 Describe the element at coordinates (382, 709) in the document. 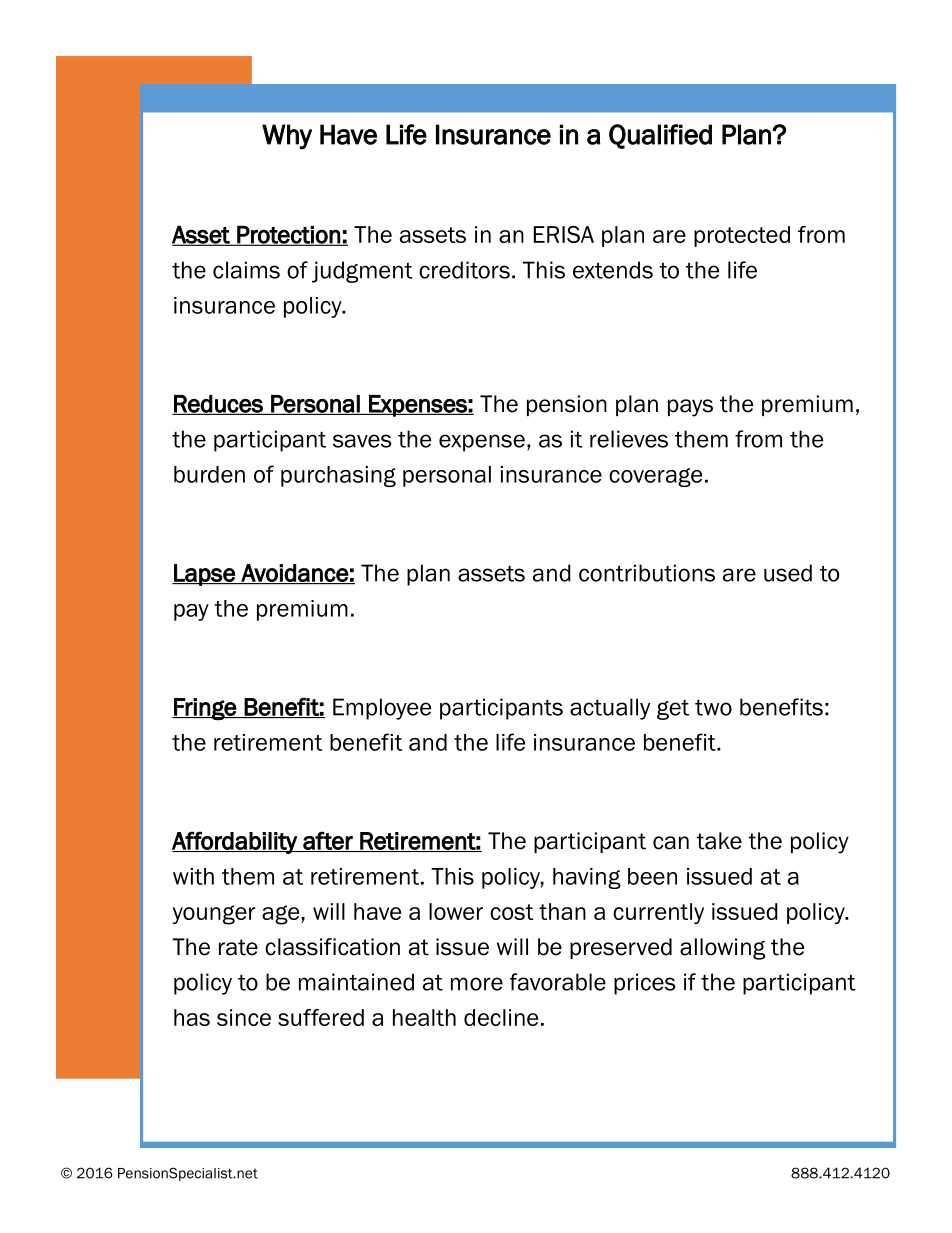

I see `Employee` at that location.
